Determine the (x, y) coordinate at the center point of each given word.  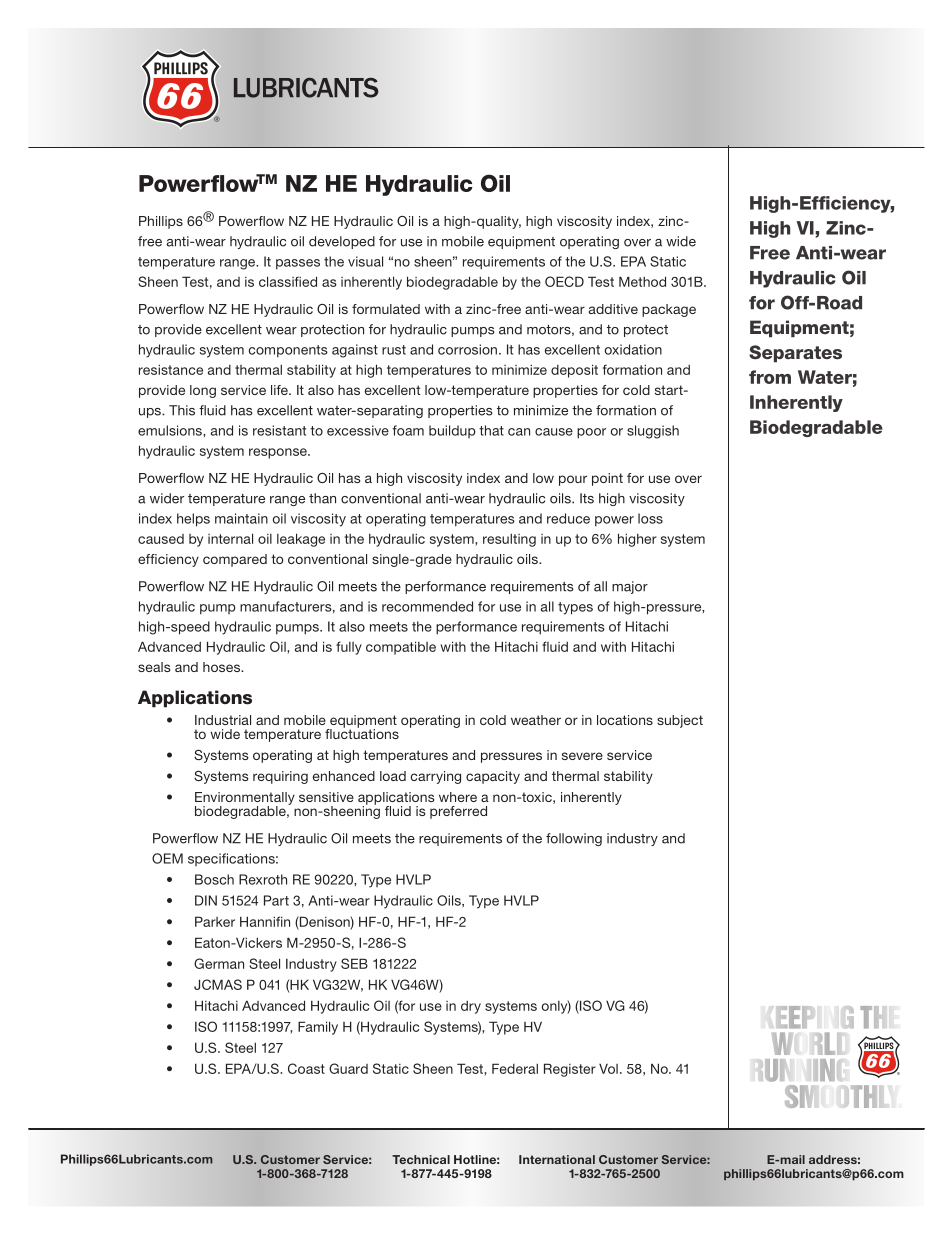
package (669, 310)
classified (288, 281)
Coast (306, 1068)
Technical (421, 1159)
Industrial (223, 720)
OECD (564, 281)
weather (536, 720)
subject (680, 721)
